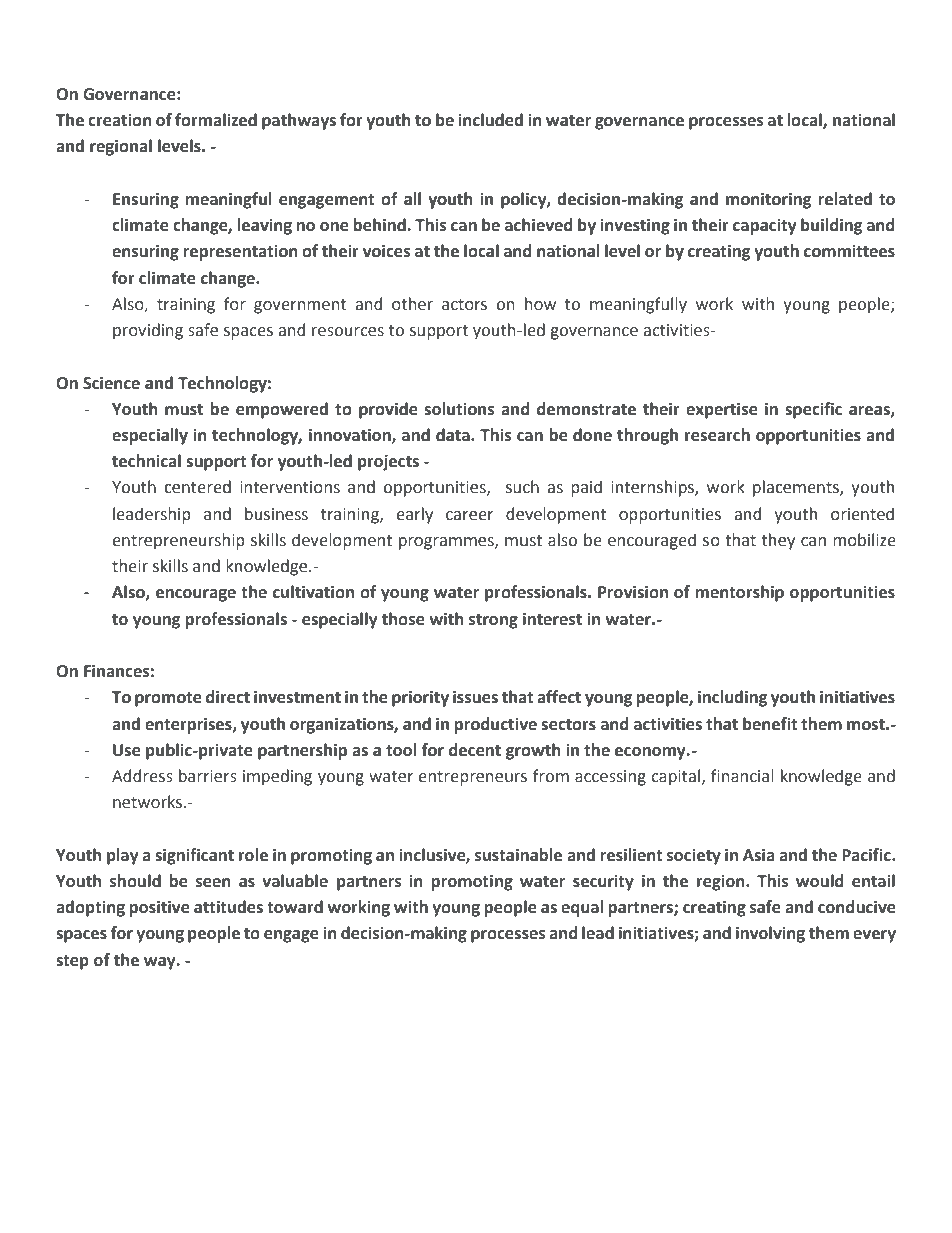  I want to click on included, so click(490, 120).
